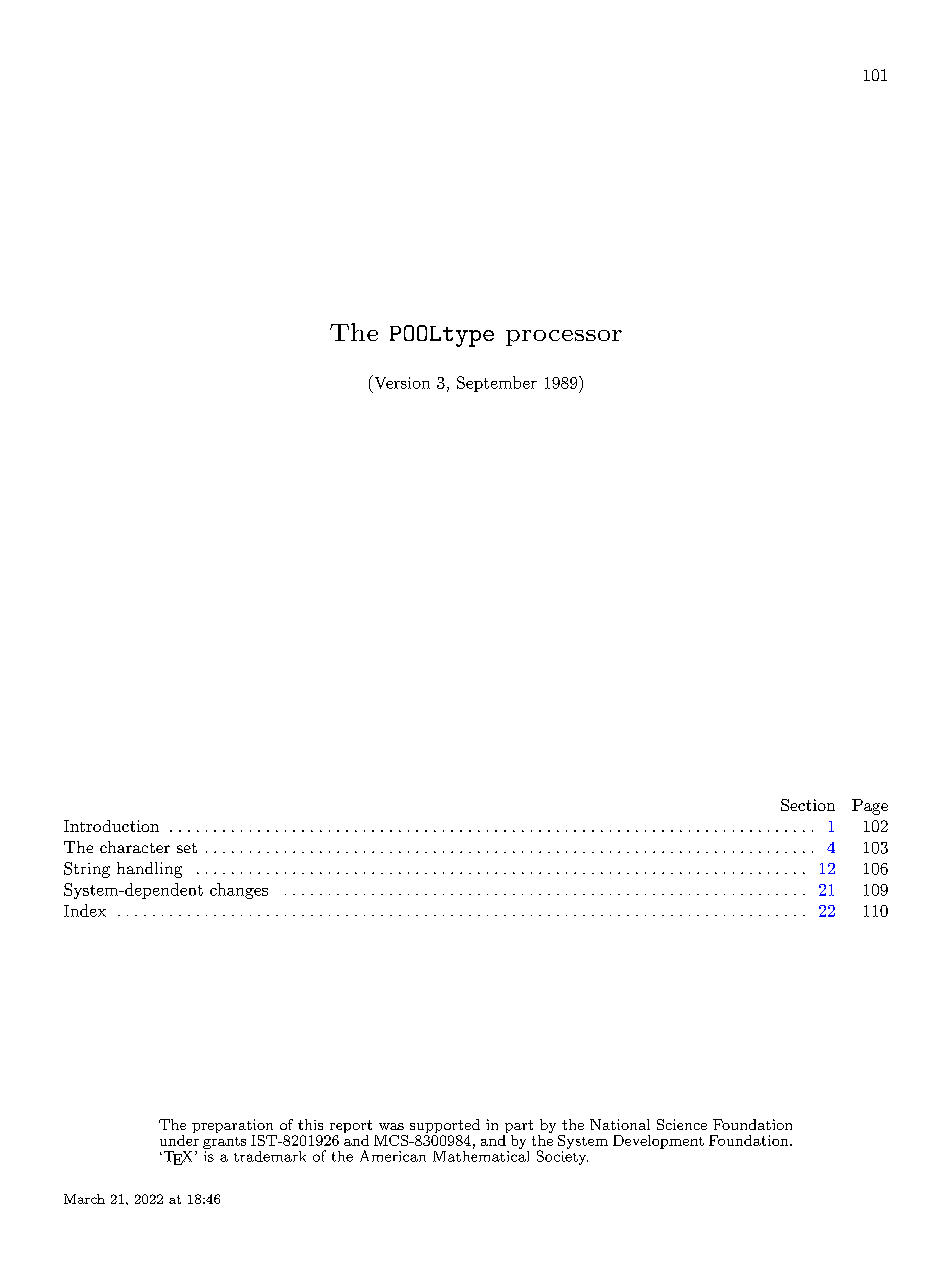  I want to click on Mathematical, so click(481, 1155).
